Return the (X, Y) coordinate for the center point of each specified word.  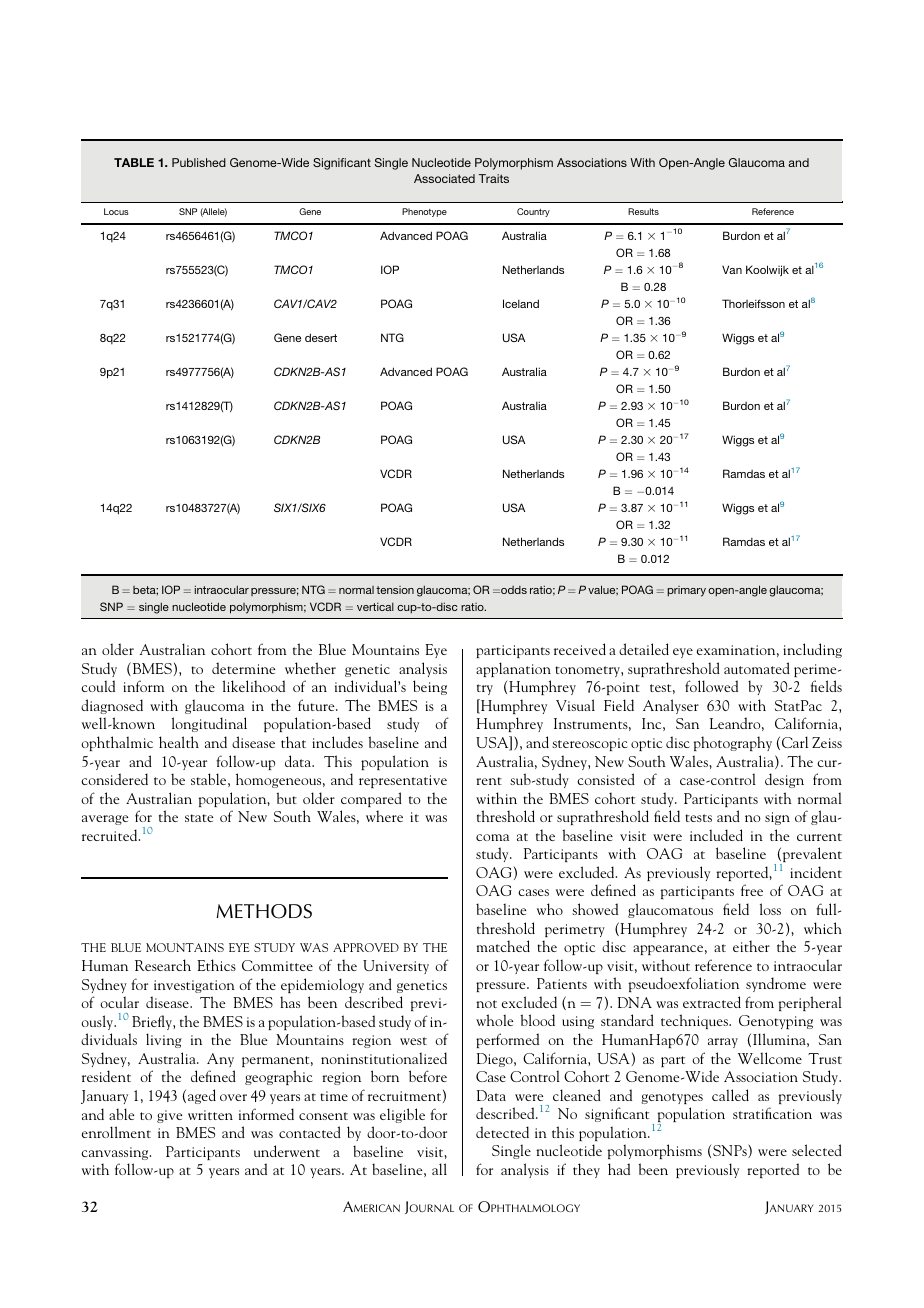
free (752, 890)
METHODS (264, 911)
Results (643, 211)
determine (243, 668)
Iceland (521, 303)
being (430, 687)
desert (321, 337)
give (169, 1116)
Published (199, 162)
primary (686, 591)
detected (502, 1132)
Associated (444, 178)
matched (503, 946)
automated (757, 668)
